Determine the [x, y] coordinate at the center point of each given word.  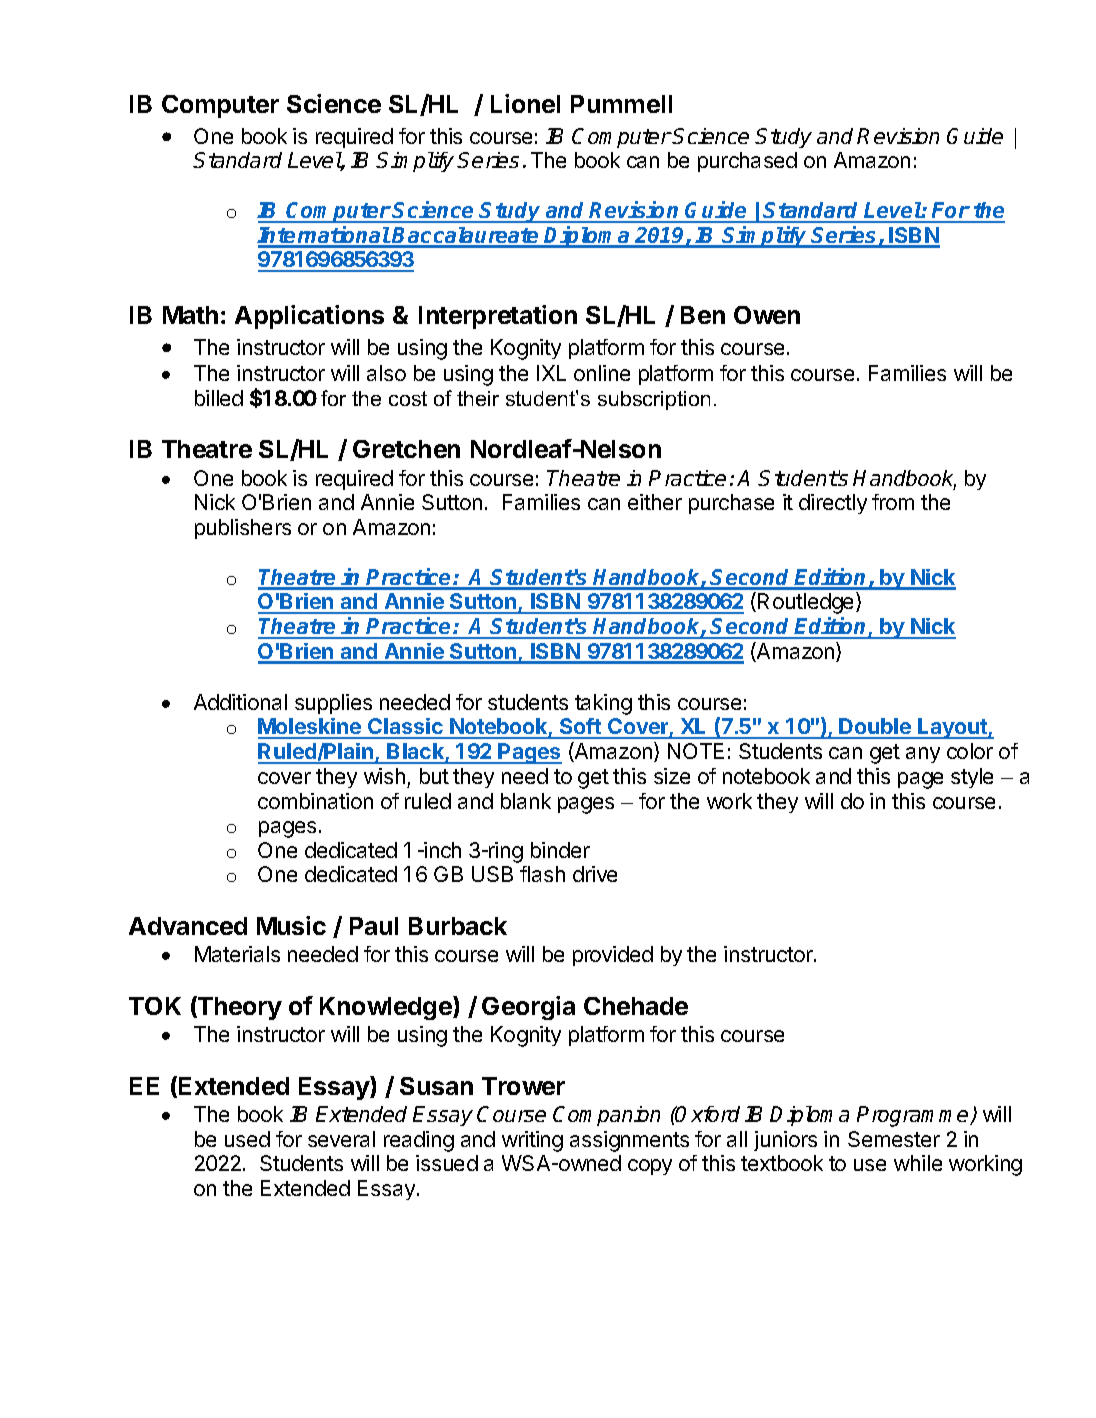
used [247, 1139]
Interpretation [498, 317]
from [893, 502]
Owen [767, 315]
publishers [243, 529]
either [655, 502]
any [923, 755]
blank [526, 801]
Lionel [525, 103]
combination [315, 801]
